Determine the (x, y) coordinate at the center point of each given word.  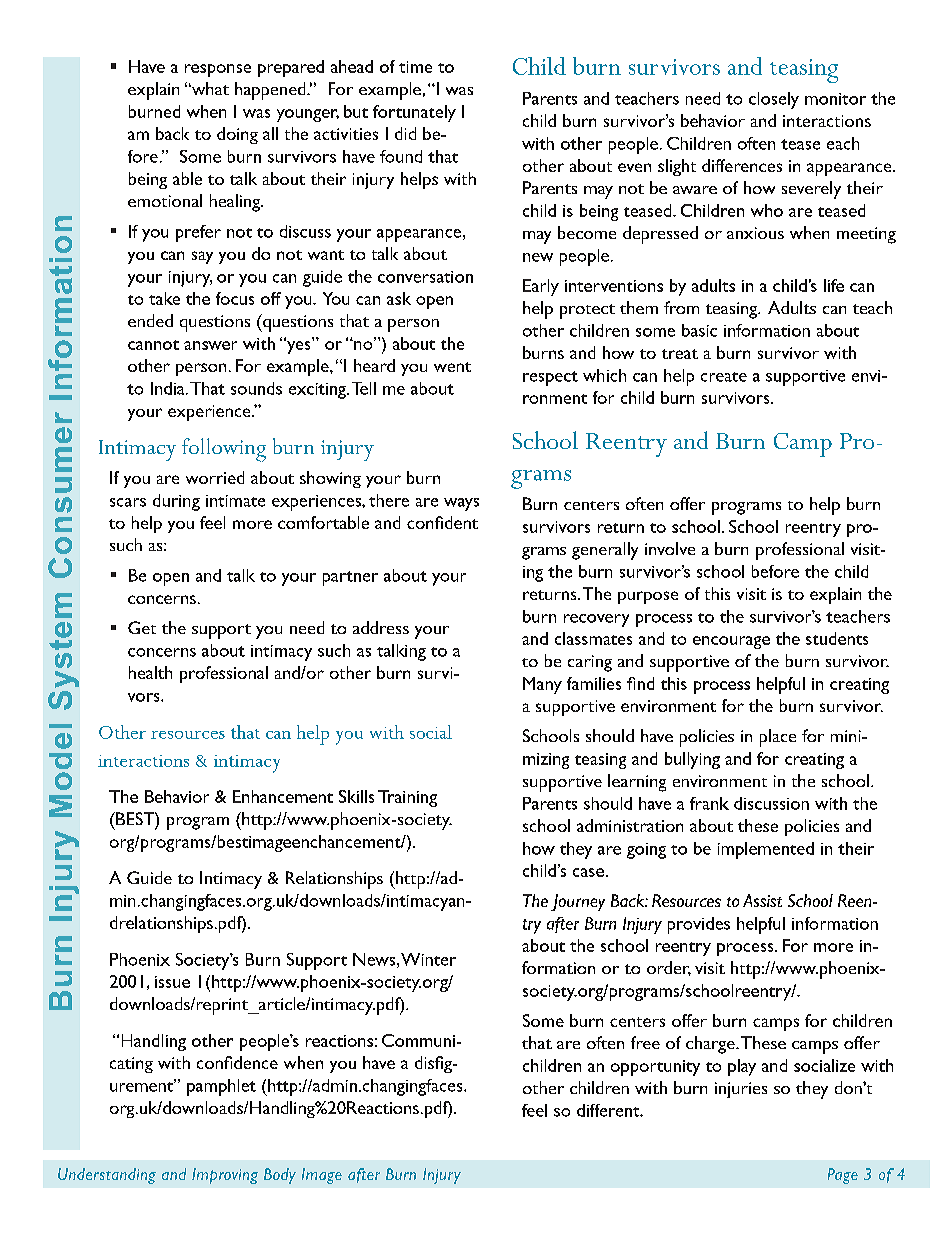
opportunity (655, 1068)
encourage (731, 642)
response (218, 70)
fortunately (414, 113)
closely (774, 100)
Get (142, 627)
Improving (225, 1176)
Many (542, 685)
